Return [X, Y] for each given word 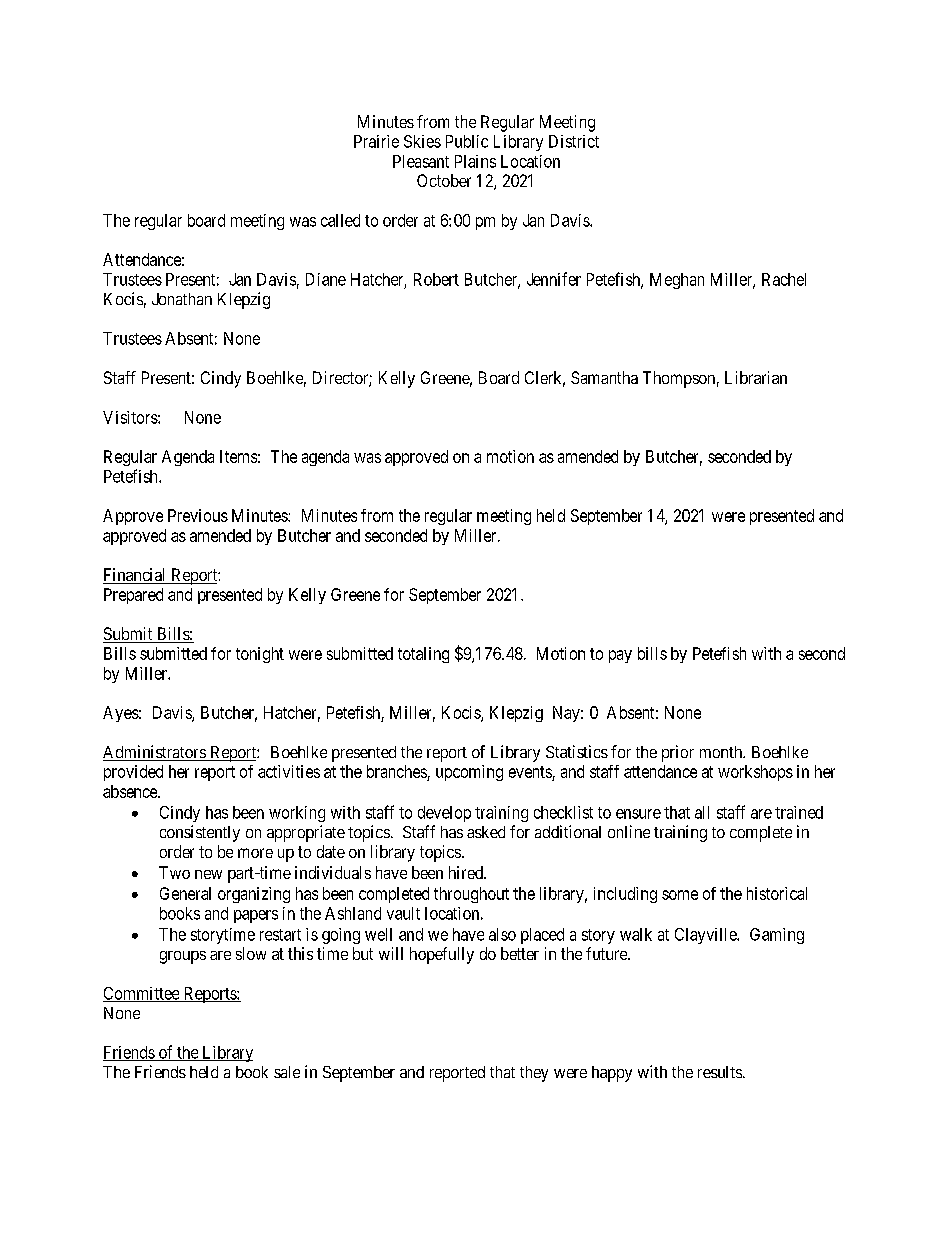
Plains [475, 161]
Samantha [604, 377]
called [340, 220]
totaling [423, 655]
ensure [638, 814]
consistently [200, 833]
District [574, 141]
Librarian [756, 377]
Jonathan [182, 299]
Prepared [133, 596]
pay [620, 656]
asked [486, 832]
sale [287, 1072]
